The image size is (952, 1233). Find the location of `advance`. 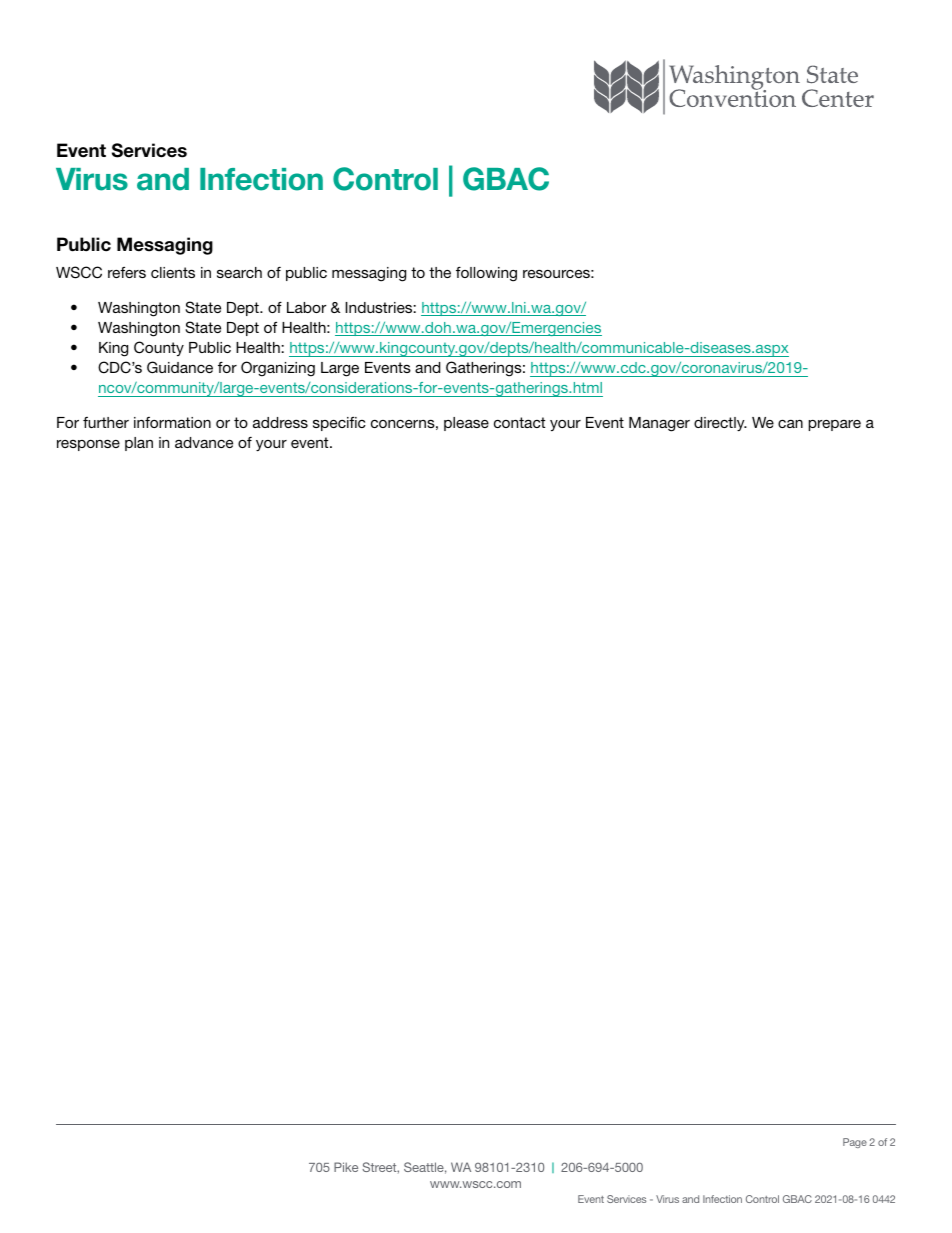

advance is located at coordinates (204, 442).
